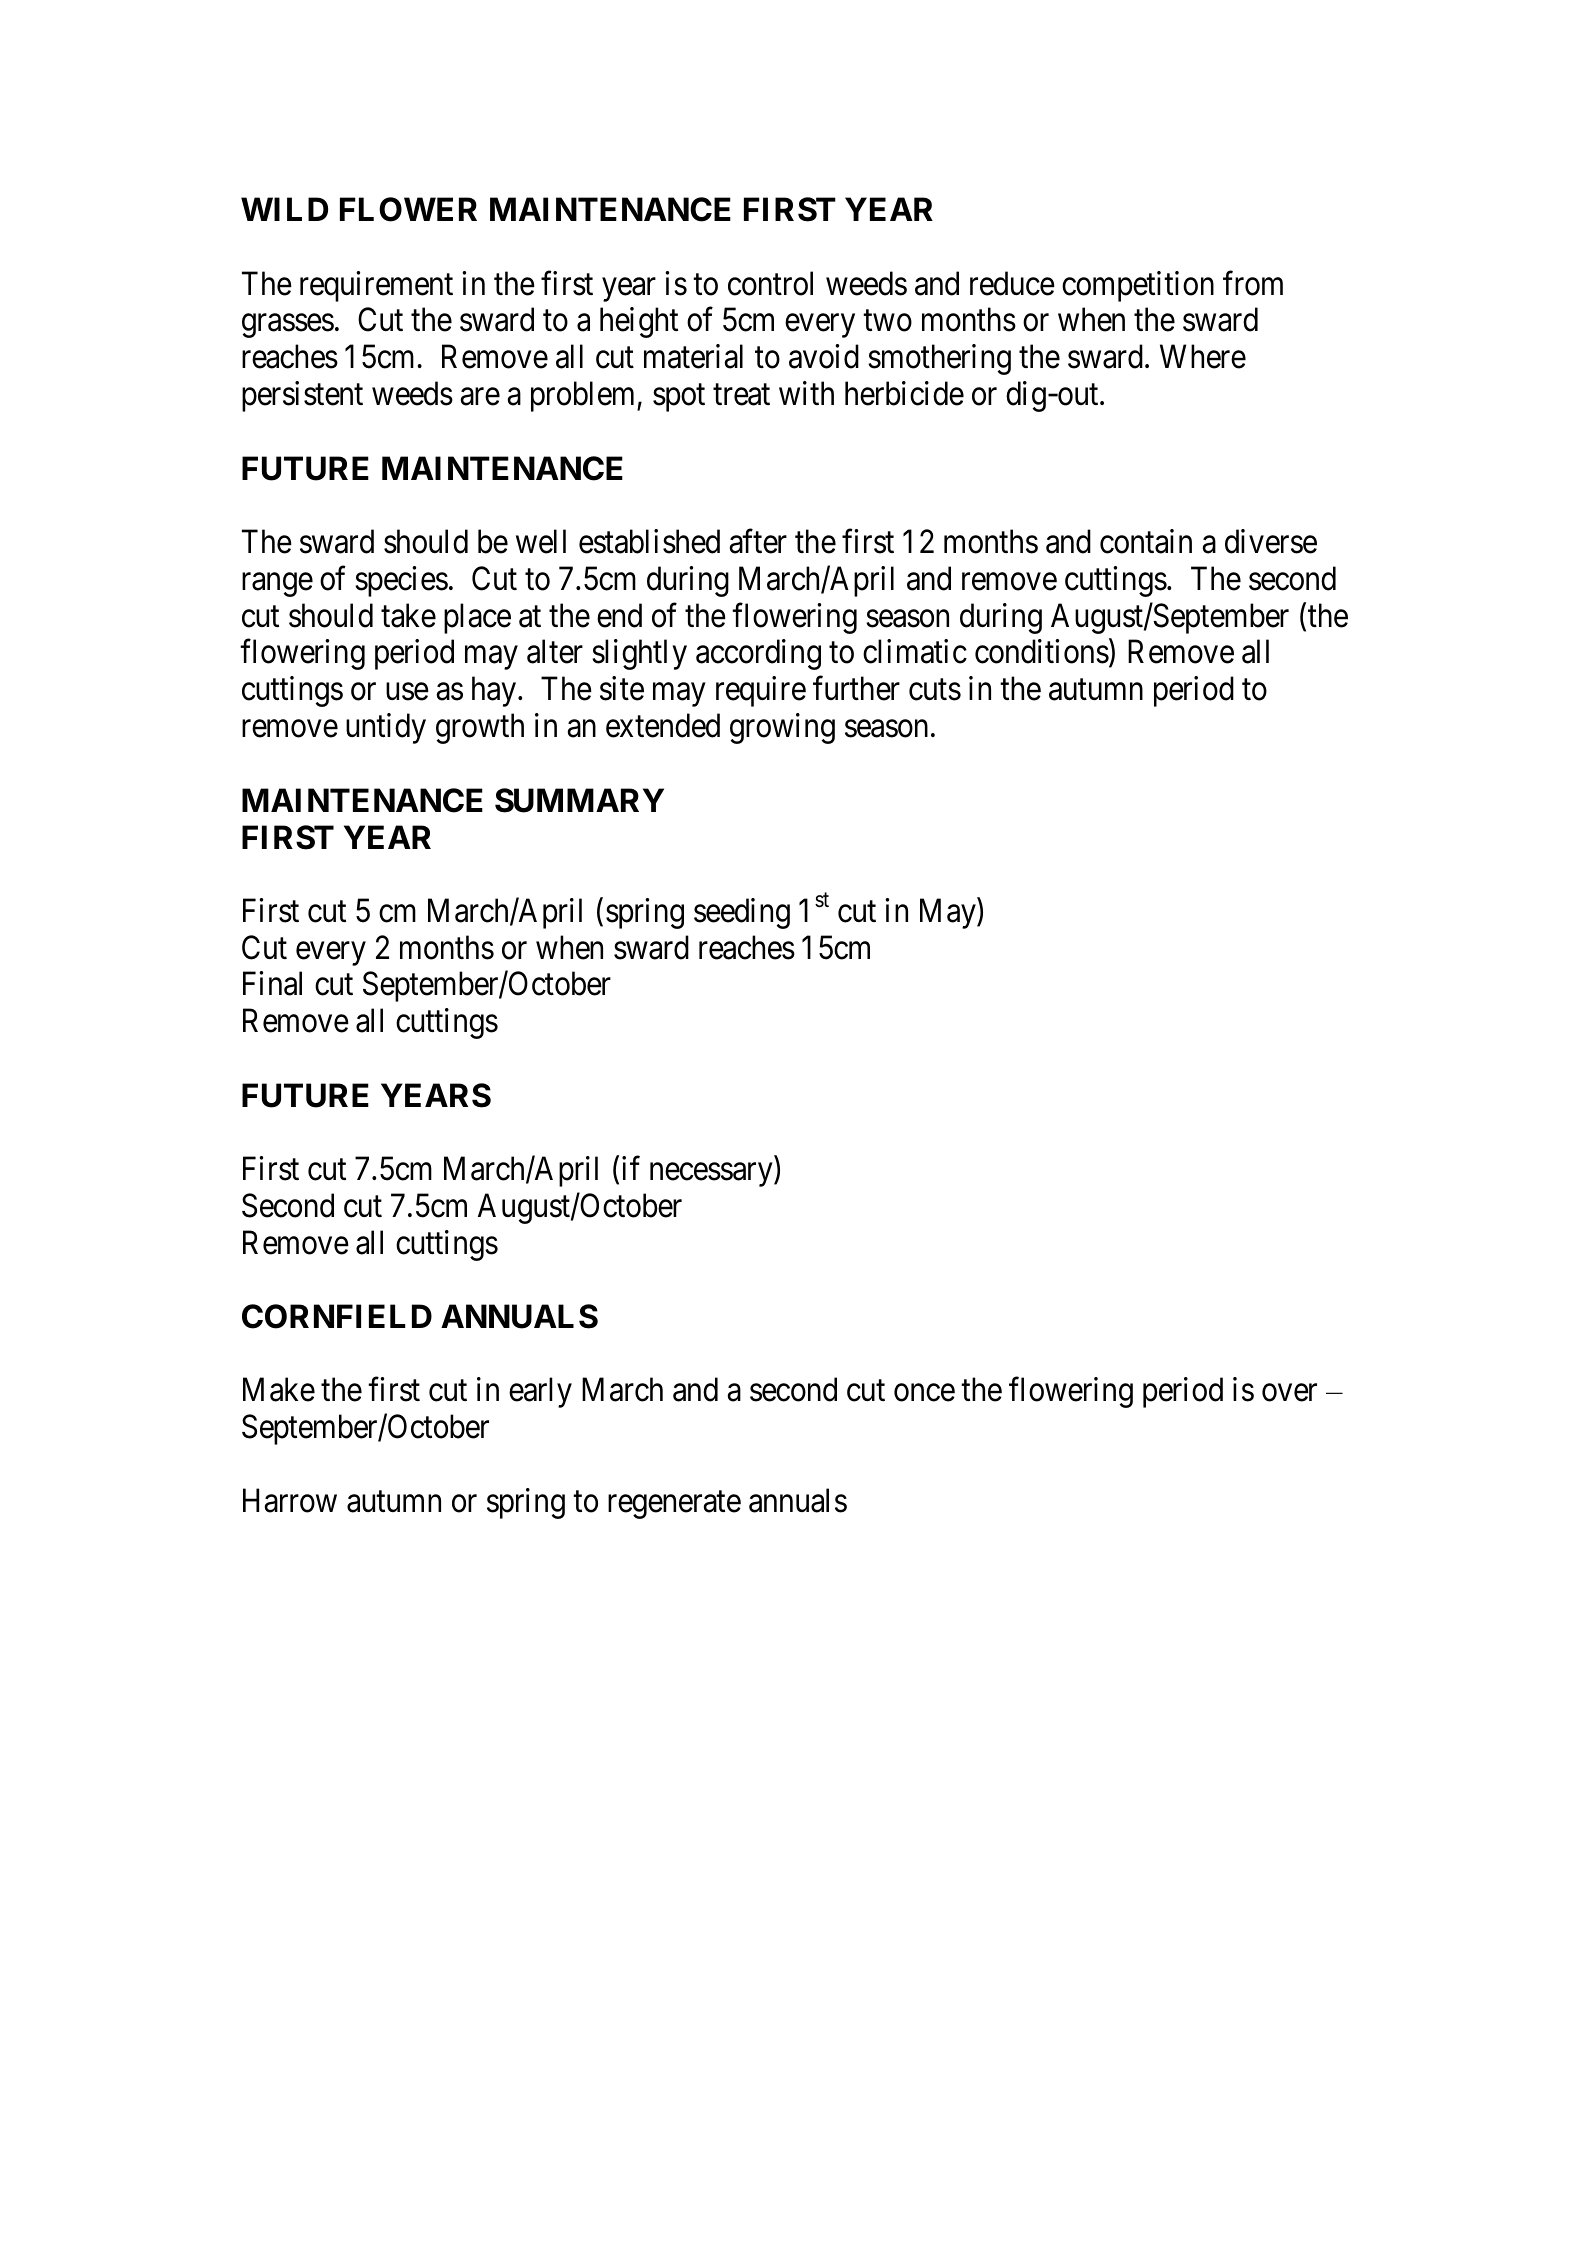 The height and width of the image is (2250, 1591). What do you see at coordinates (742, 913) in the image?
I see `seeding` at bounding box center [742, 913].
